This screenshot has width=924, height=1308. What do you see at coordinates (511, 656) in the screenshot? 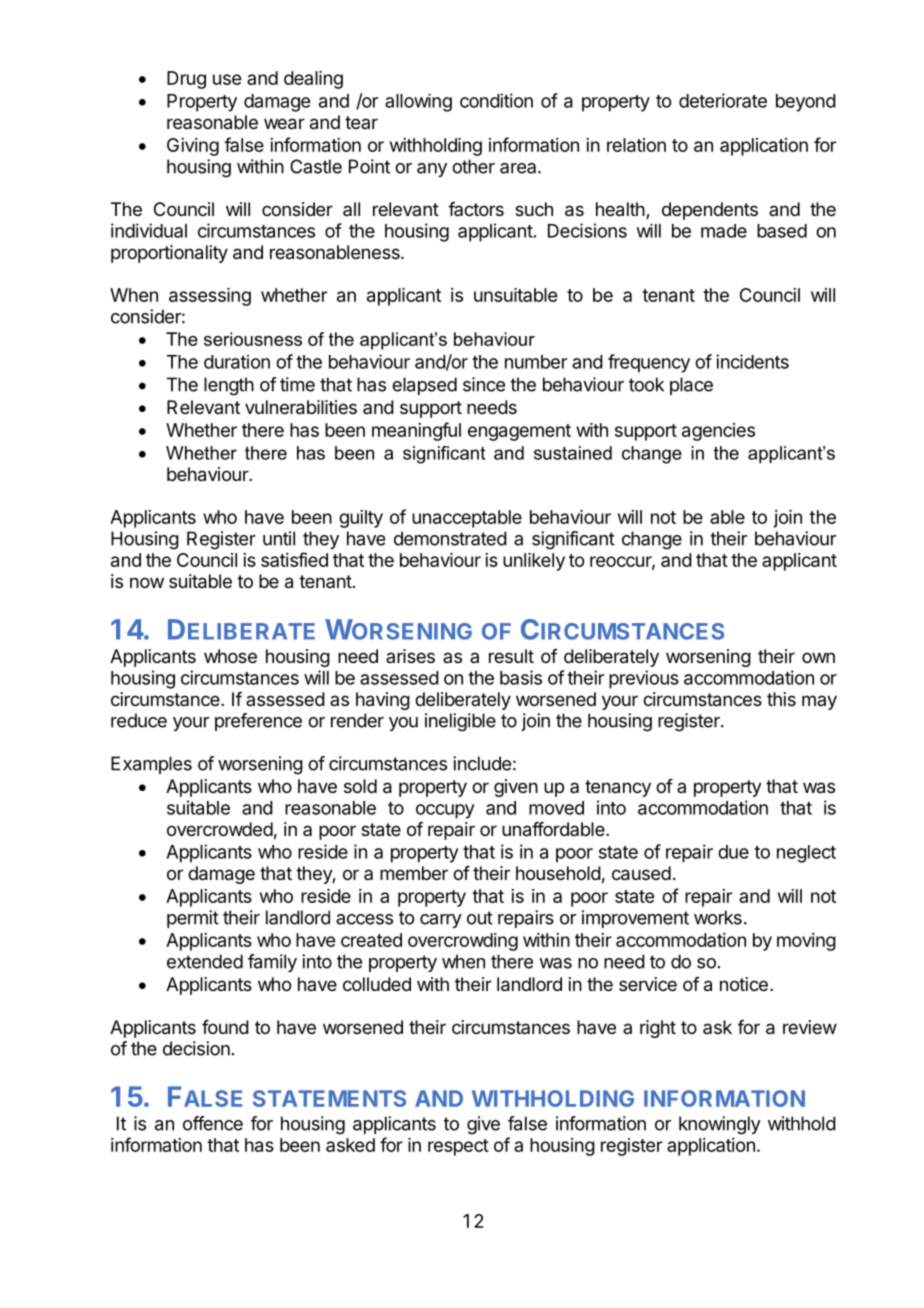
I see `result` at bounding box center [511, 656].
